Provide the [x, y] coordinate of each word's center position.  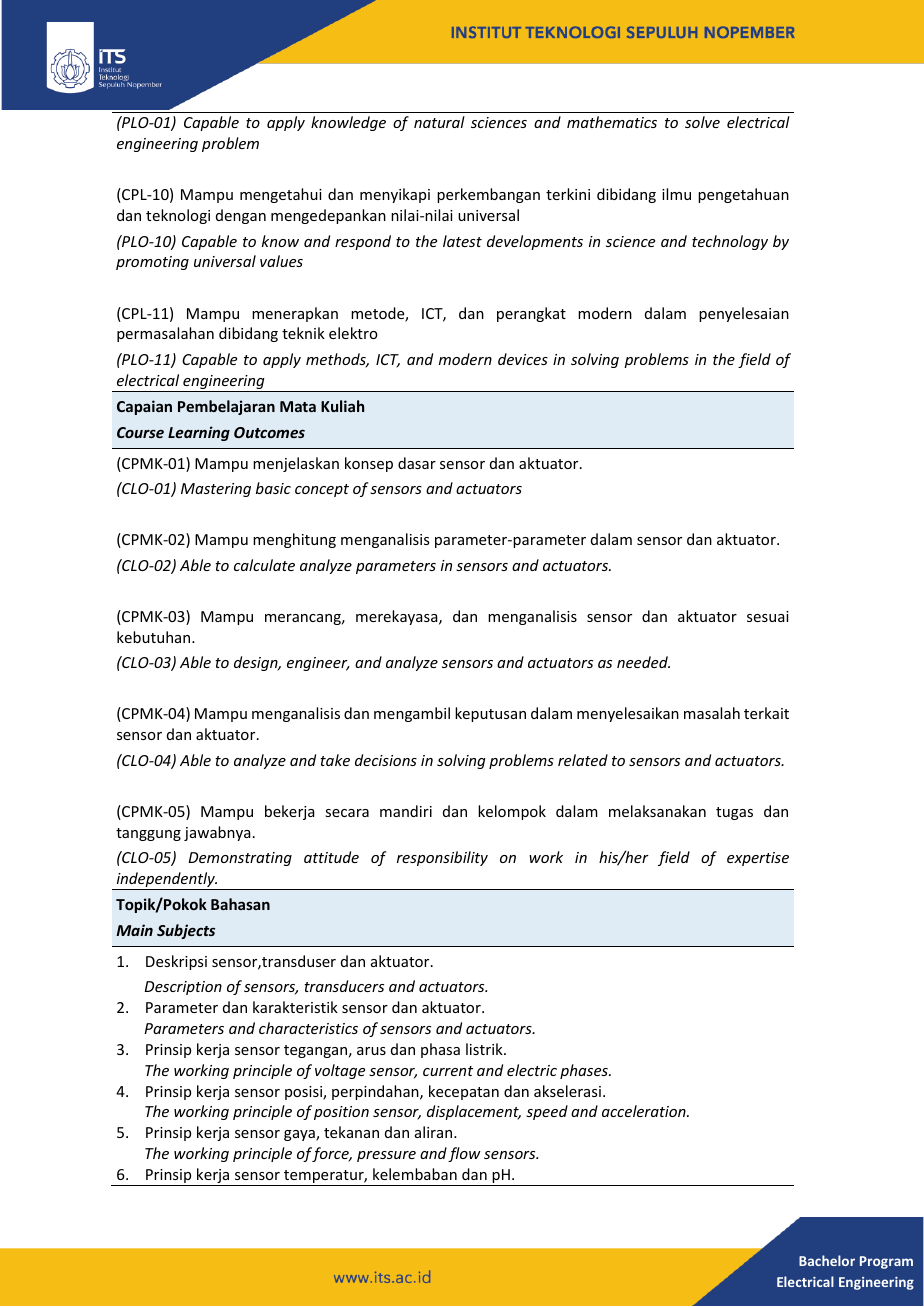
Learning [199, 433]
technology [730, 242]
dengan [241, 216]
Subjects [186, 931]
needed [643, 662]
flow [464, 1154]
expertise [758, 859]
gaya [300, 1135]
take [335, 760]
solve [702, 122]
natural [439, 122]
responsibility [442, 858]
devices [523, 359]
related [583, 760]
